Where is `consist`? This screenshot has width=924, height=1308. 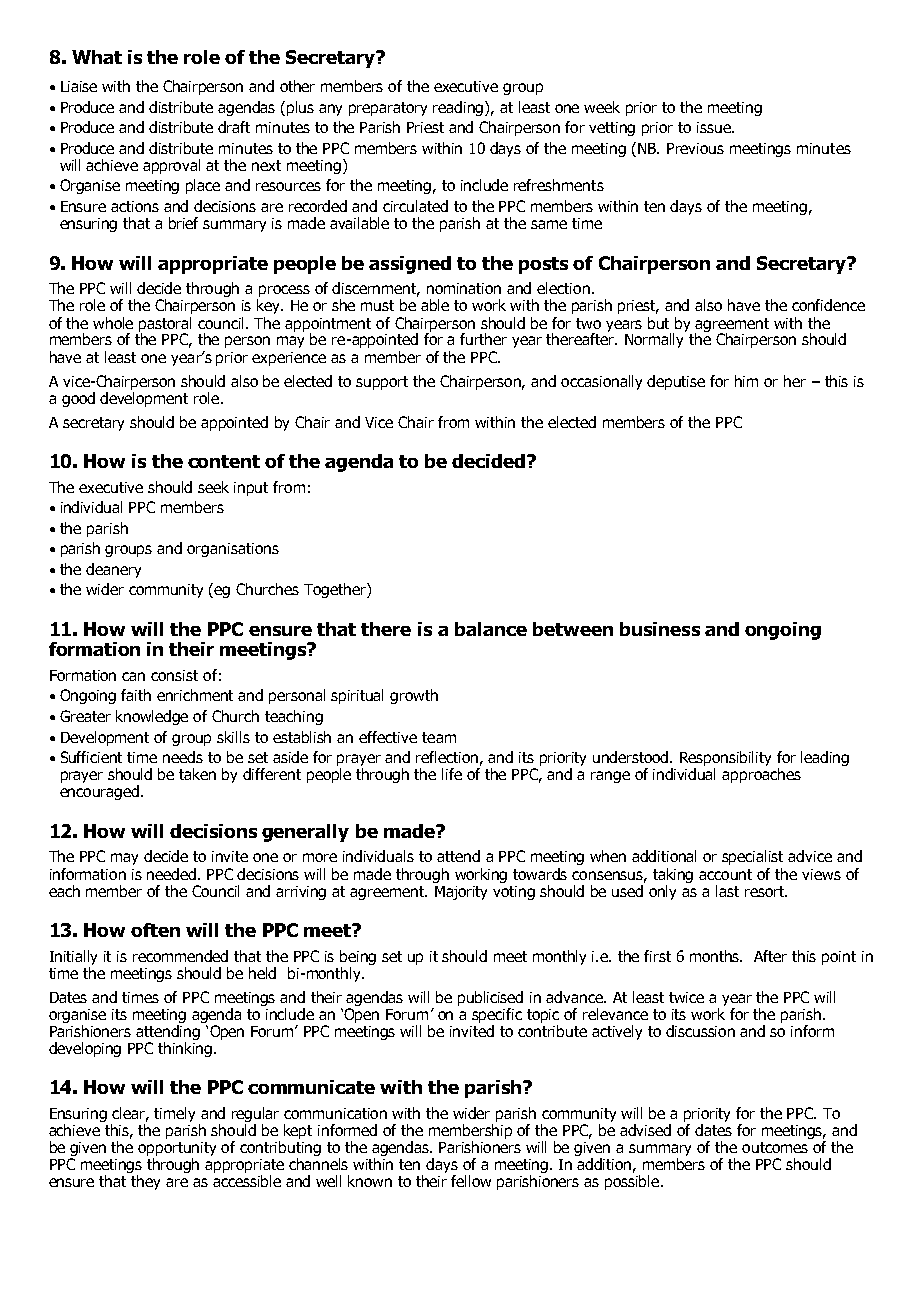 consist is located at coordinates (174, 675).
